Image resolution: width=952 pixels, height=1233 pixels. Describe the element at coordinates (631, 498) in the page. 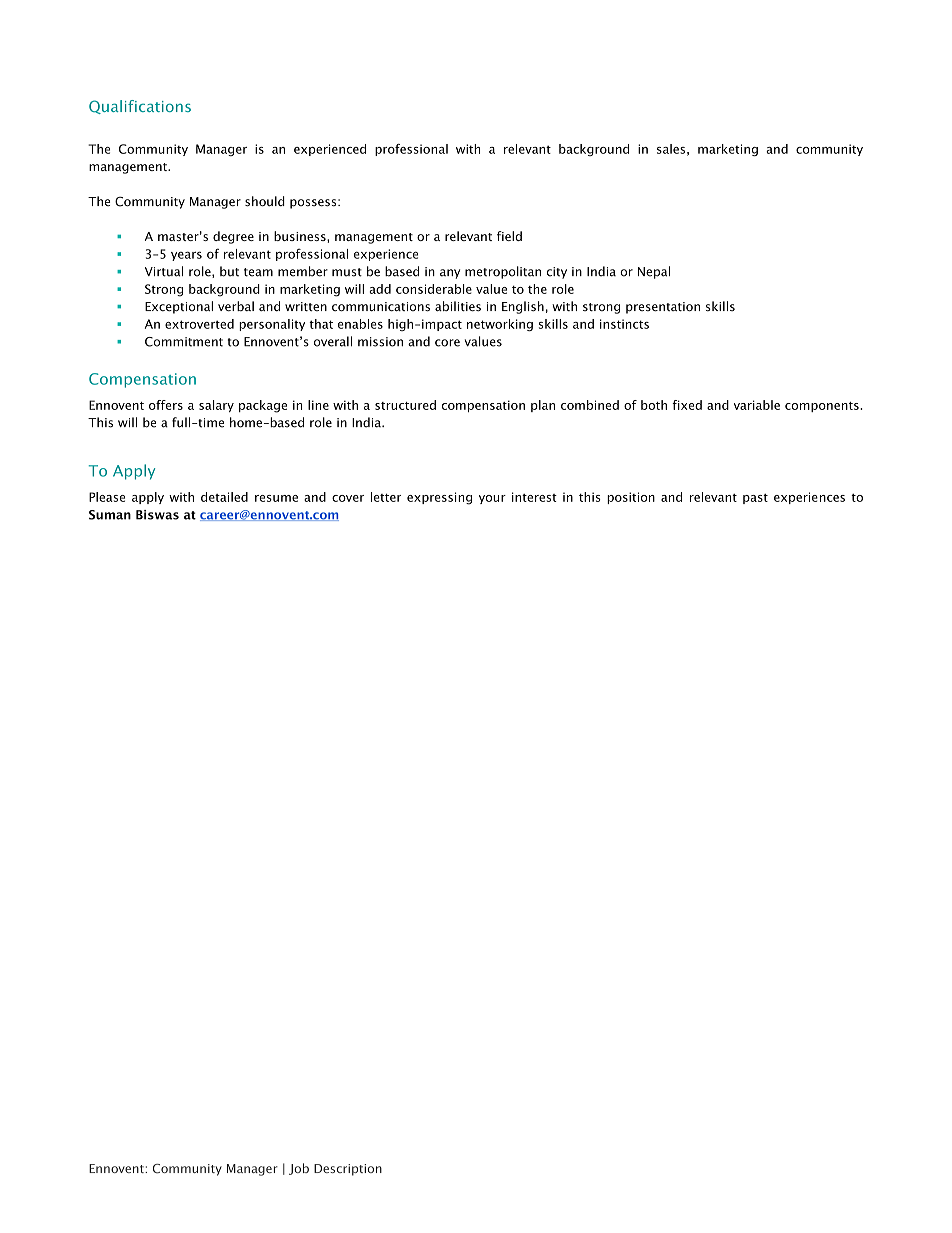

I see `position` at that location.
